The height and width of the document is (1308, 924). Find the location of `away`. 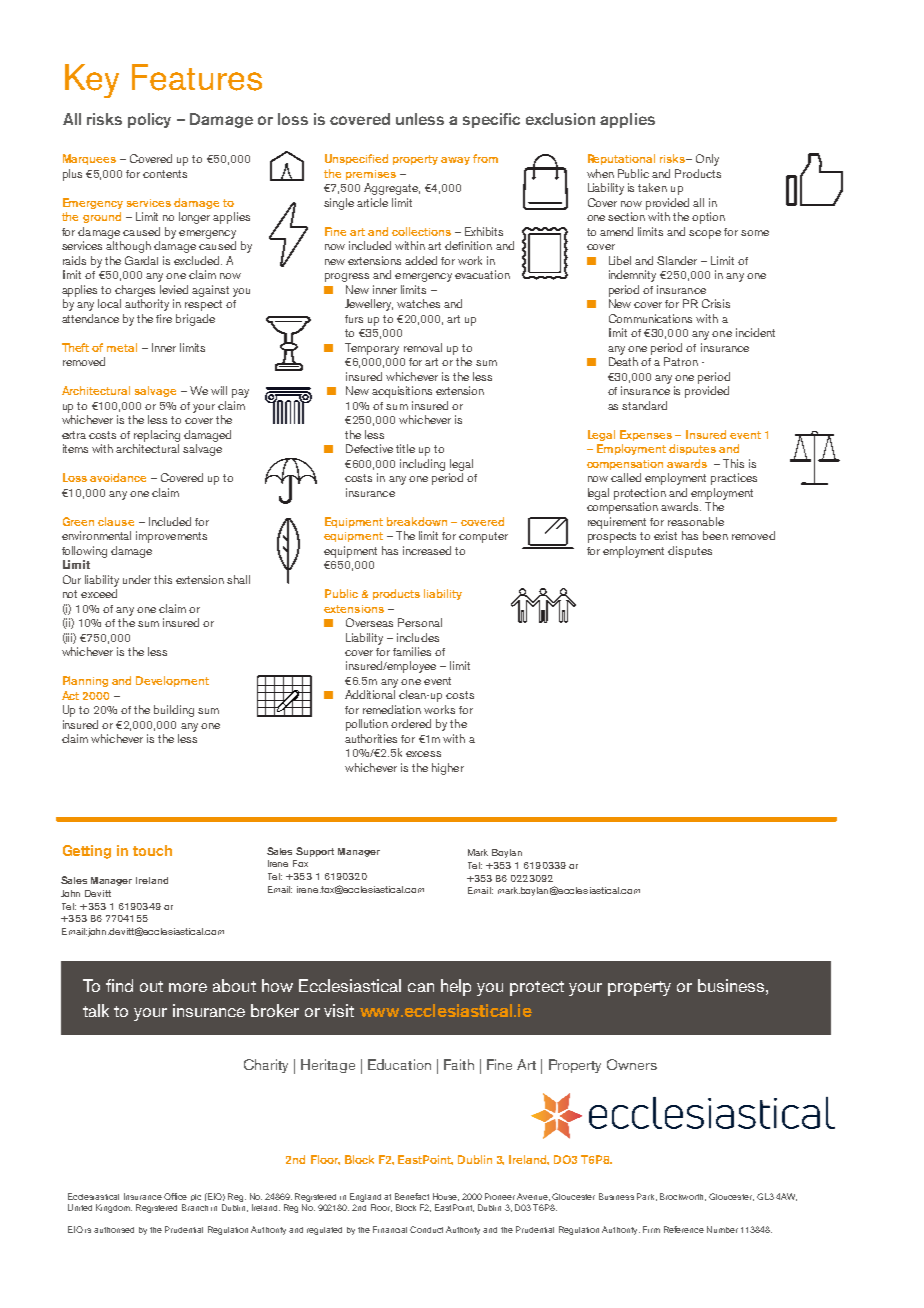

away is located at coordinates (455, 161).
